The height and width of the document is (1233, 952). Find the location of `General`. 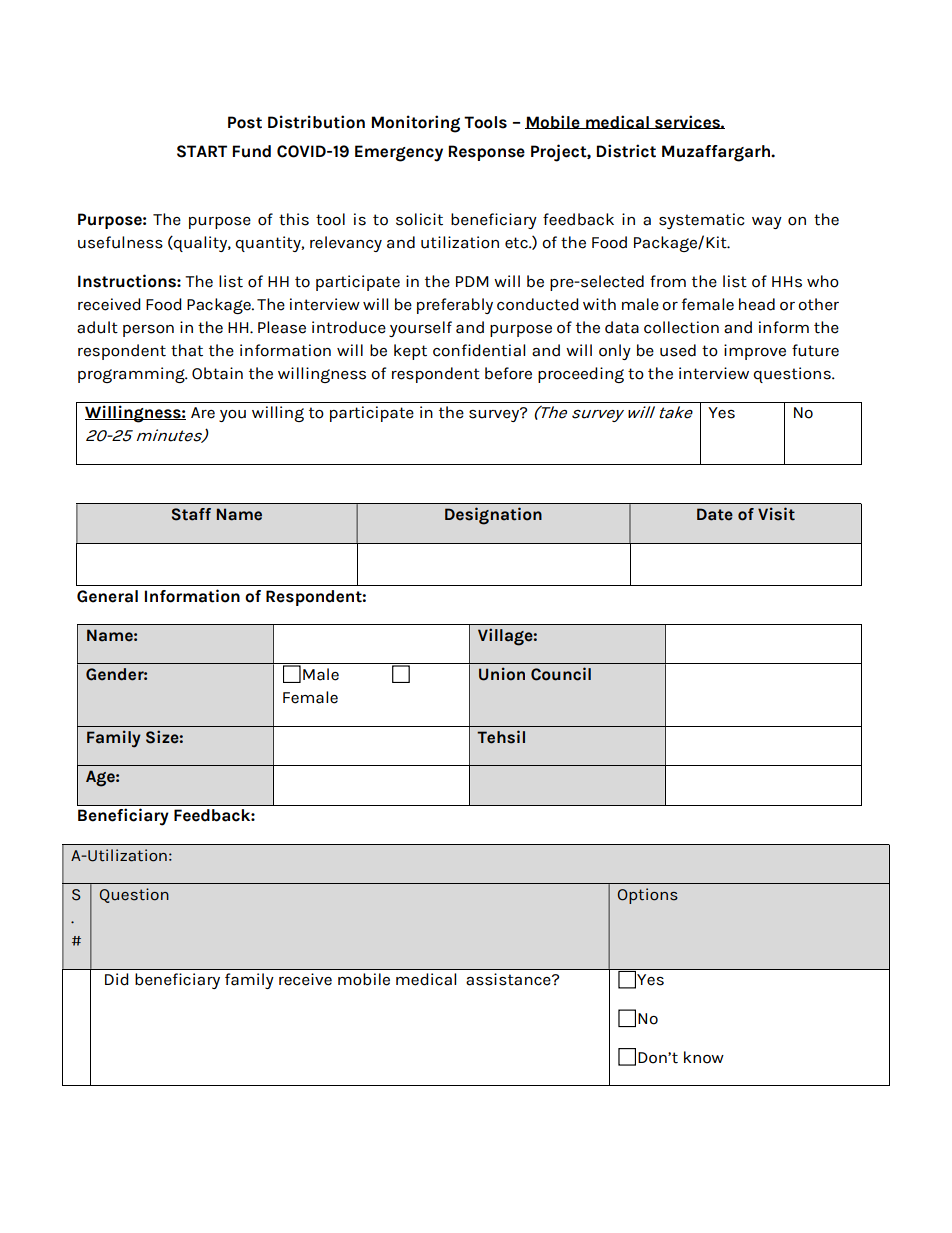

General is located at coordinates (107, 596).
